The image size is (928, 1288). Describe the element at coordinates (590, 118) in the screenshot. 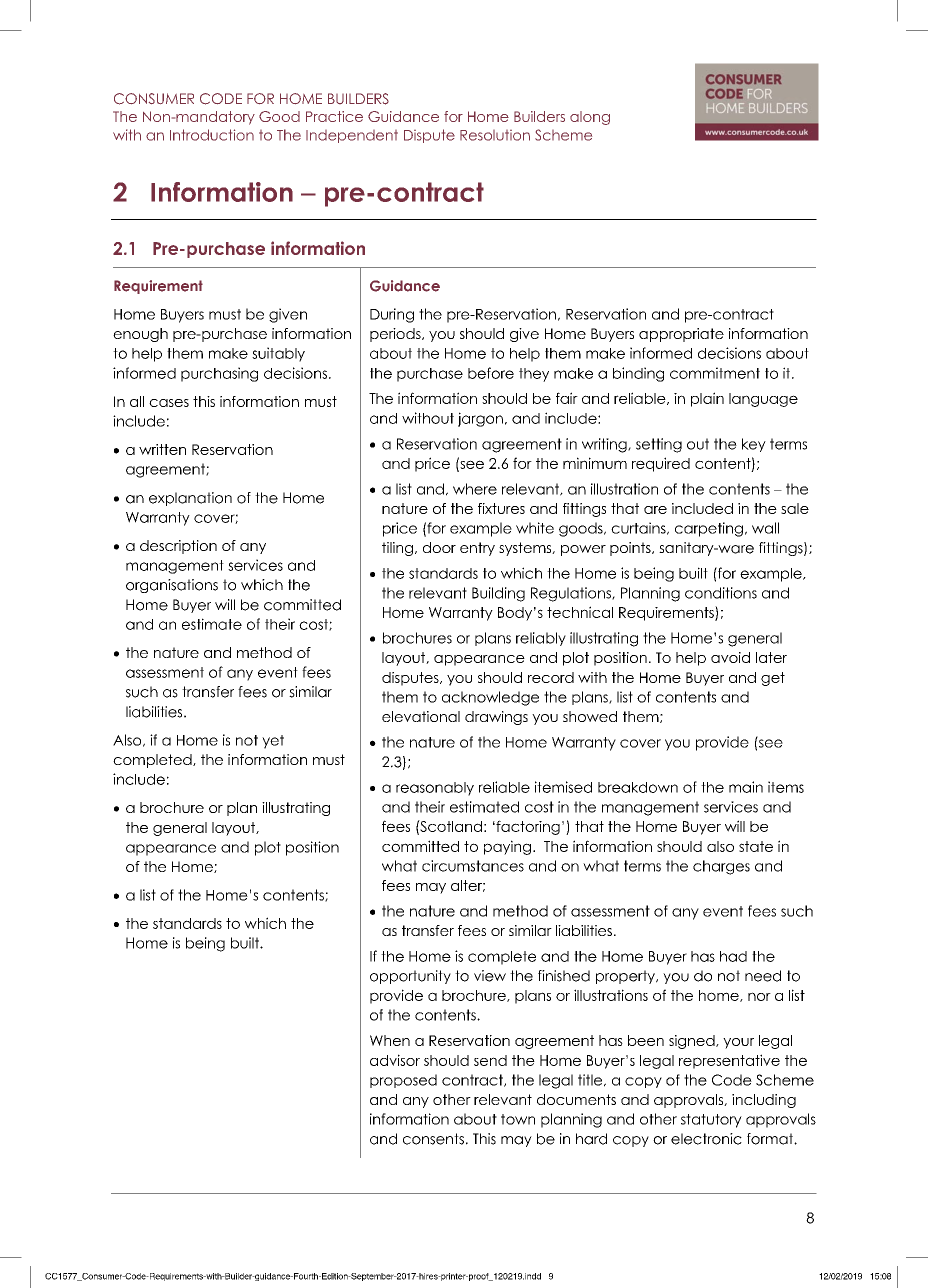

I see `along` at that location.
